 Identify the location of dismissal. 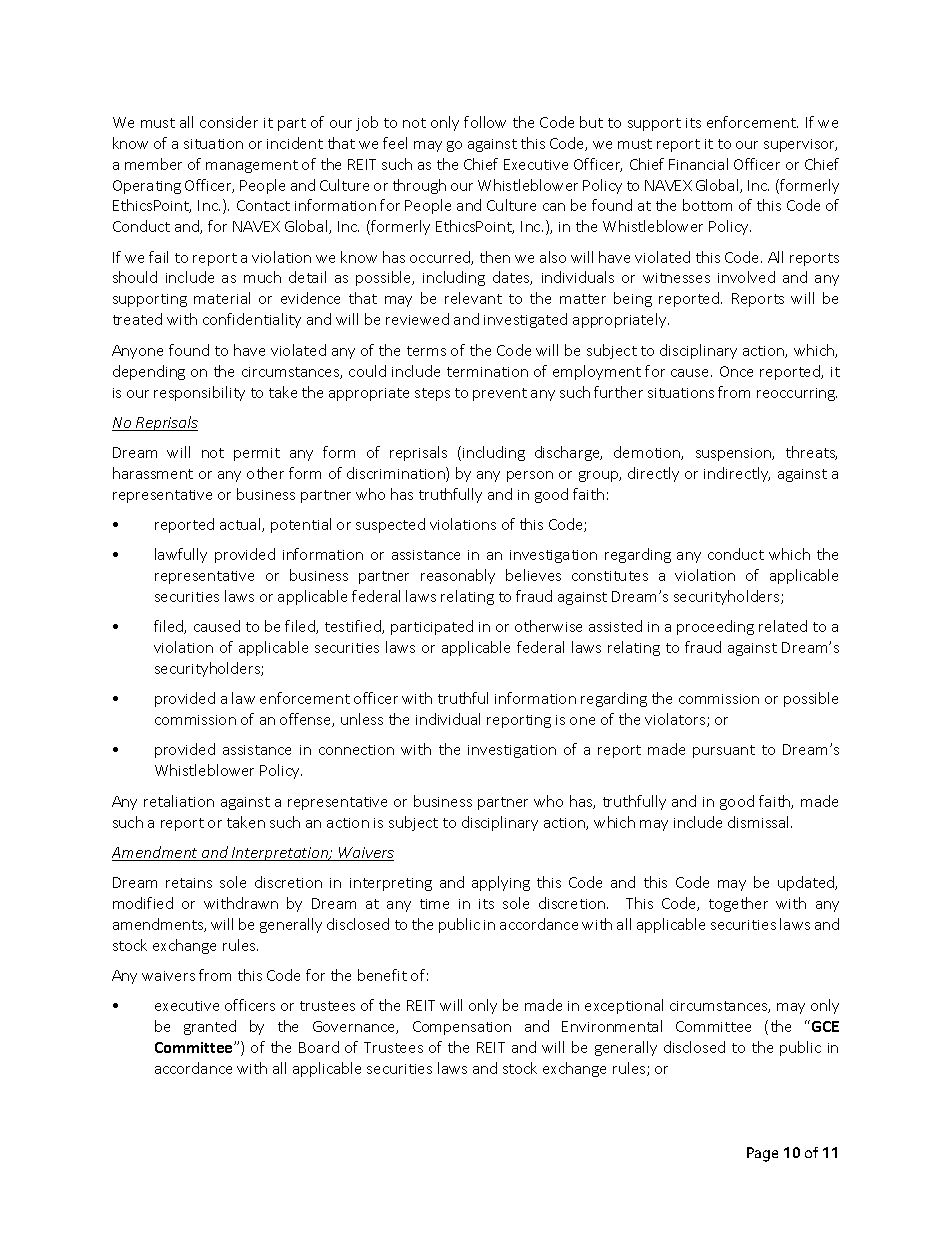
(760, 822).
